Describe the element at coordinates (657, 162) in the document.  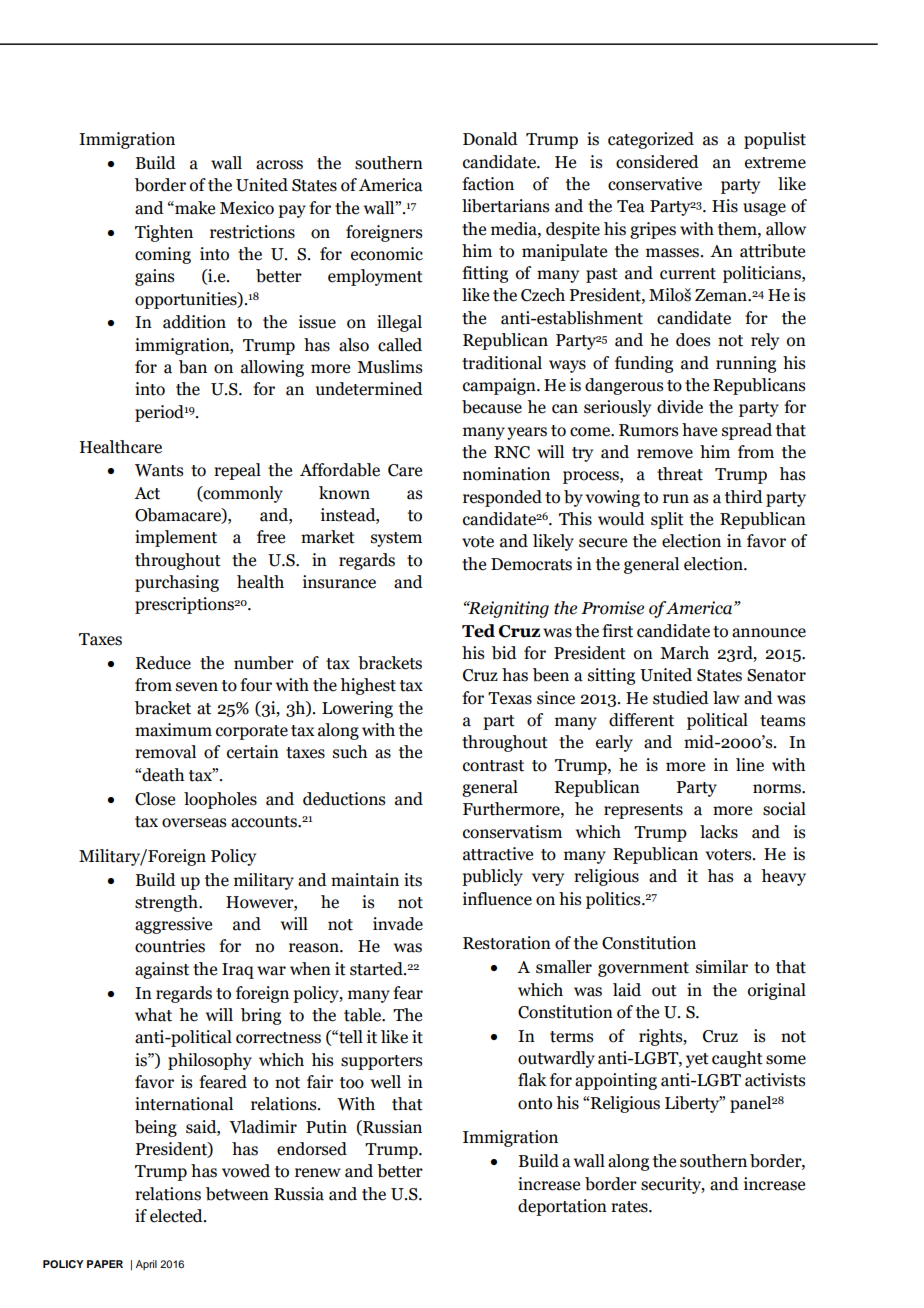
I see `considered` at that location.
